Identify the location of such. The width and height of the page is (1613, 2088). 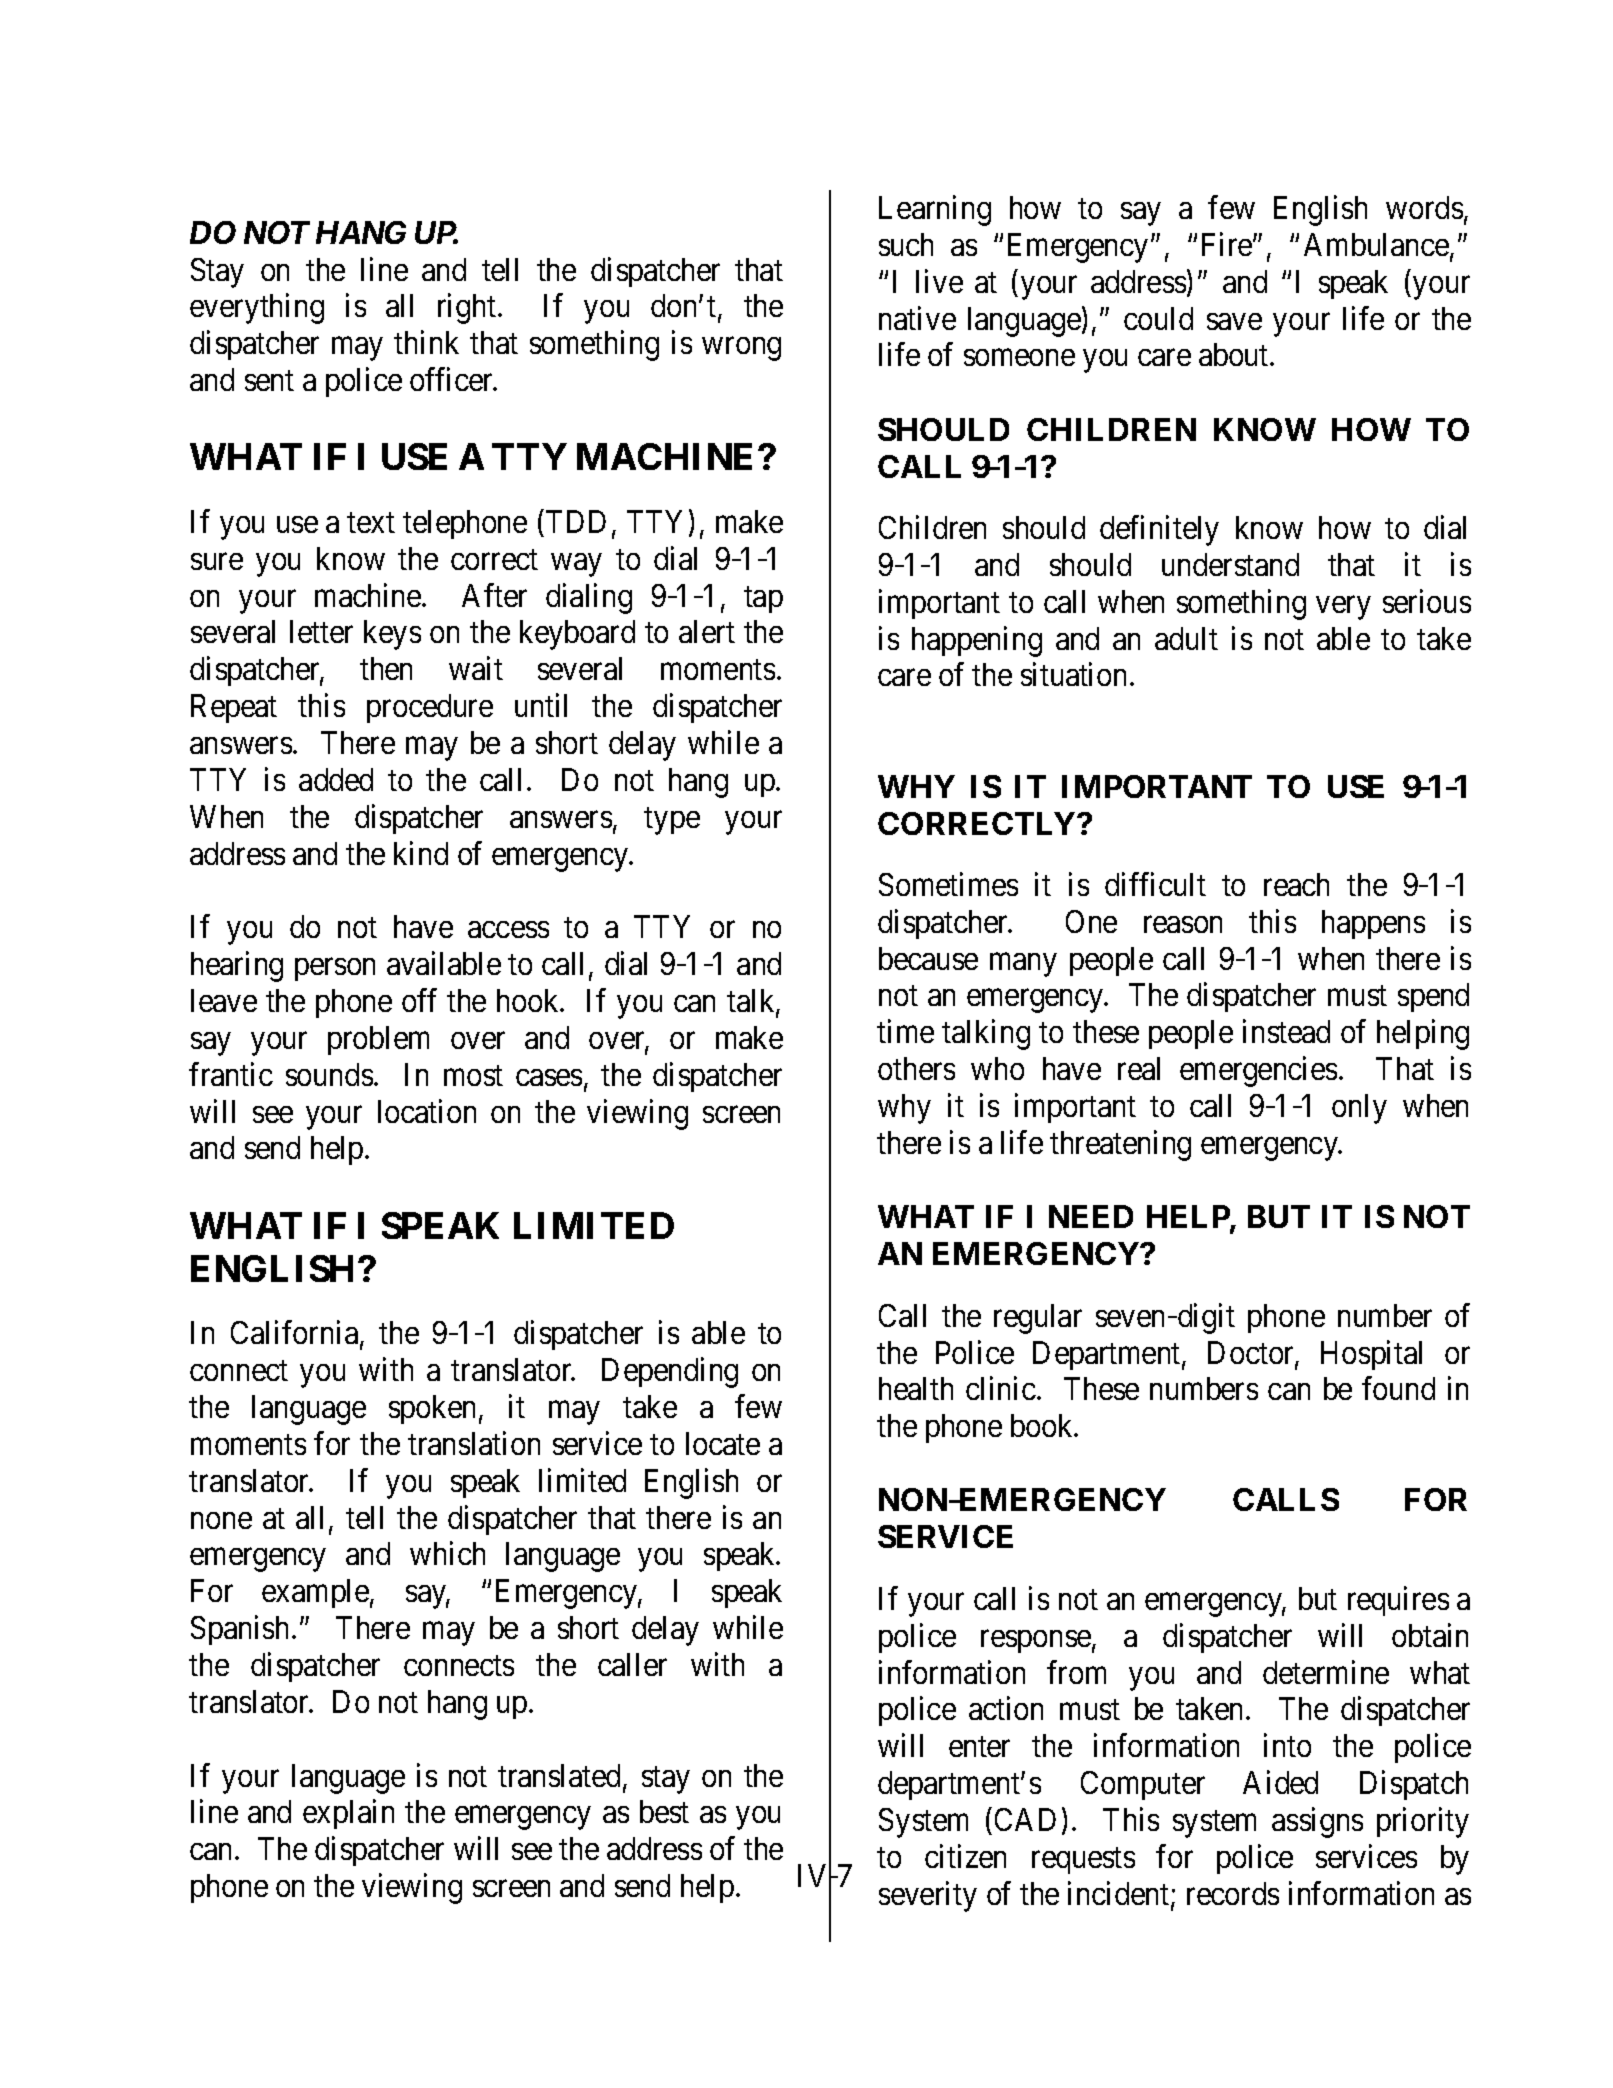
(906, 244).
